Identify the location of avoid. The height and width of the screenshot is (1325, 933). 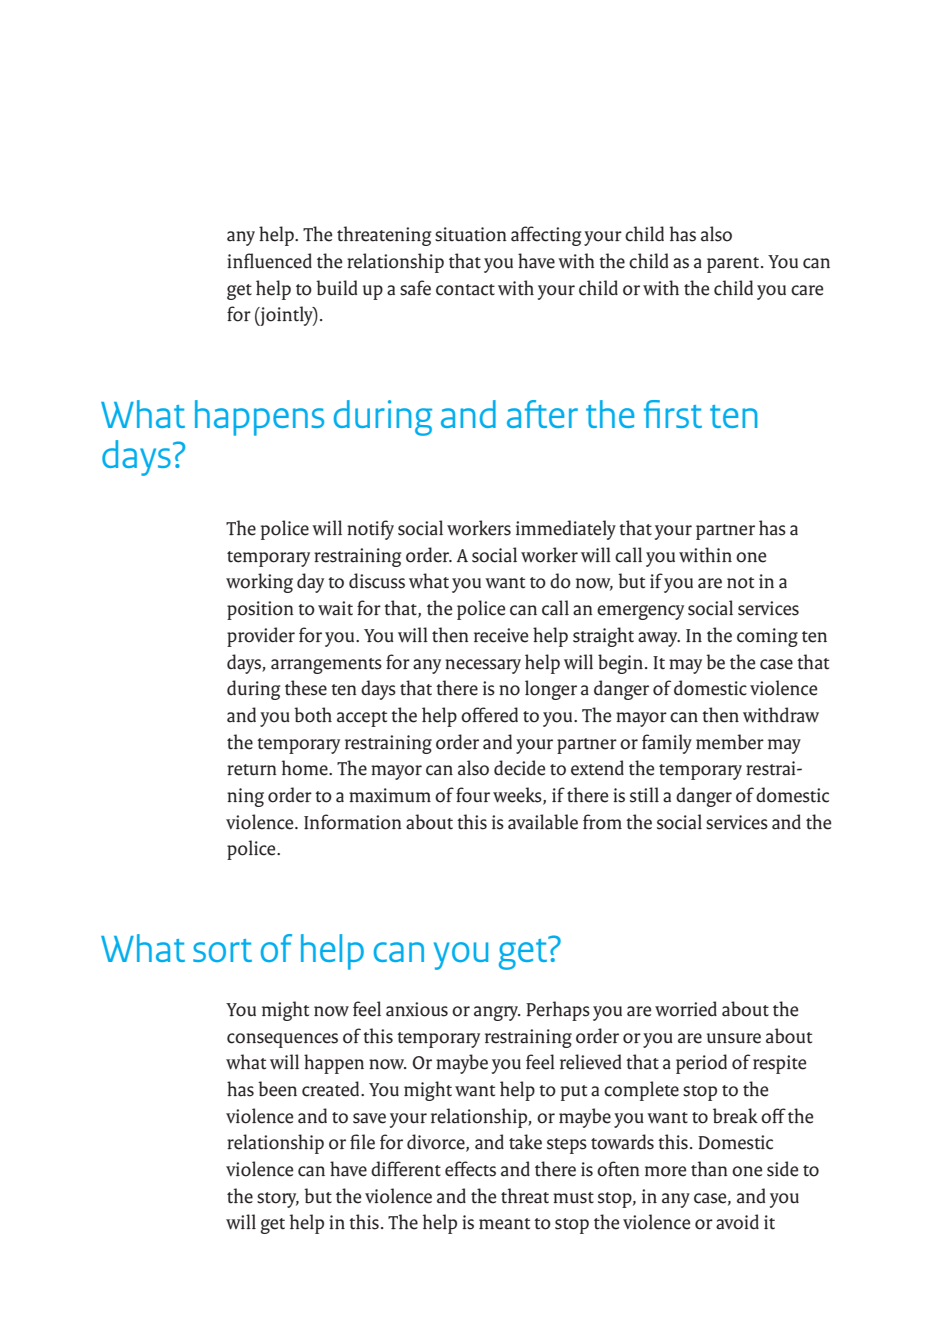
(737, 1222).
